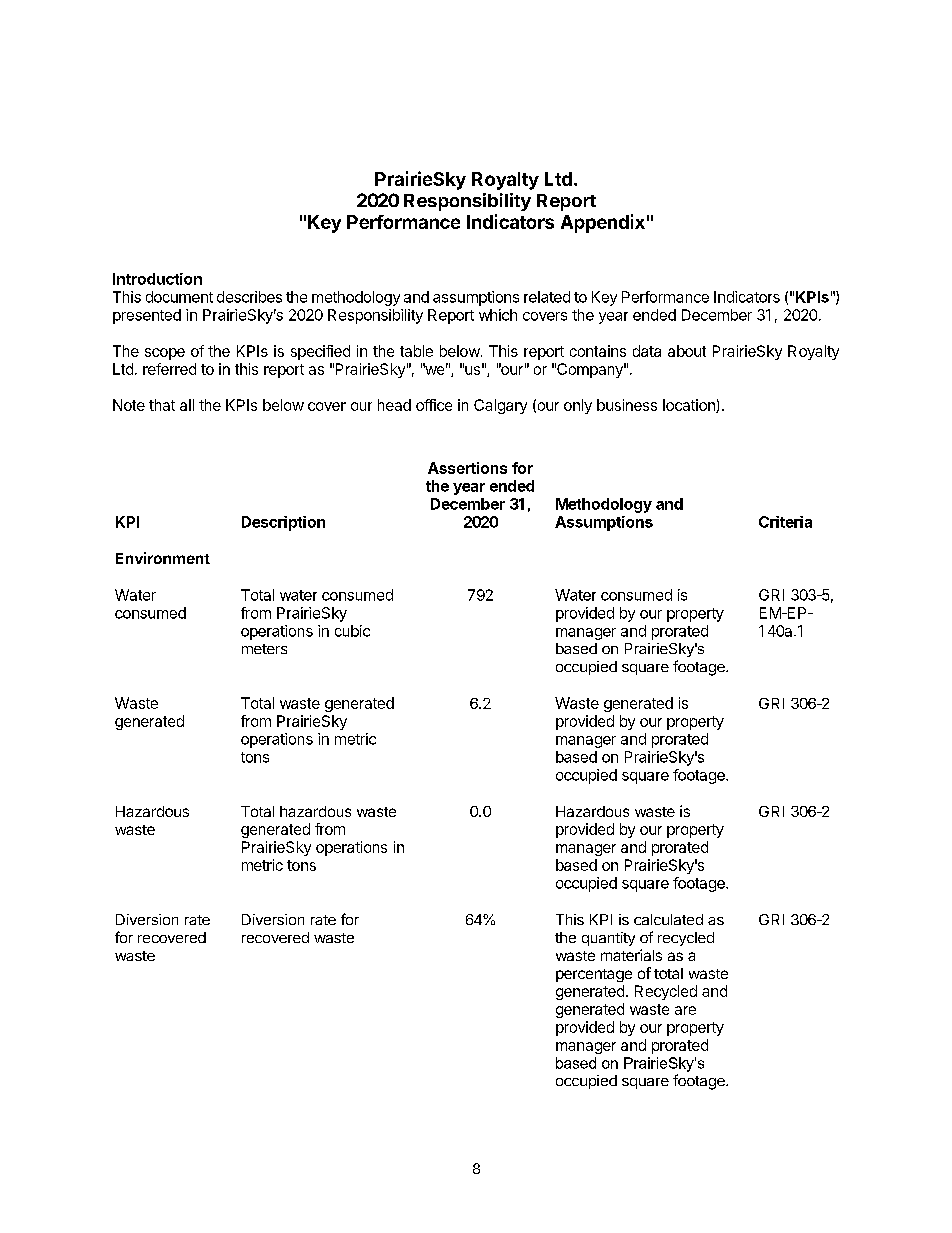 The image size is (952, 1233). Describe the element at coordinates (608, 939) in the document. I see `quantity` at that location.
